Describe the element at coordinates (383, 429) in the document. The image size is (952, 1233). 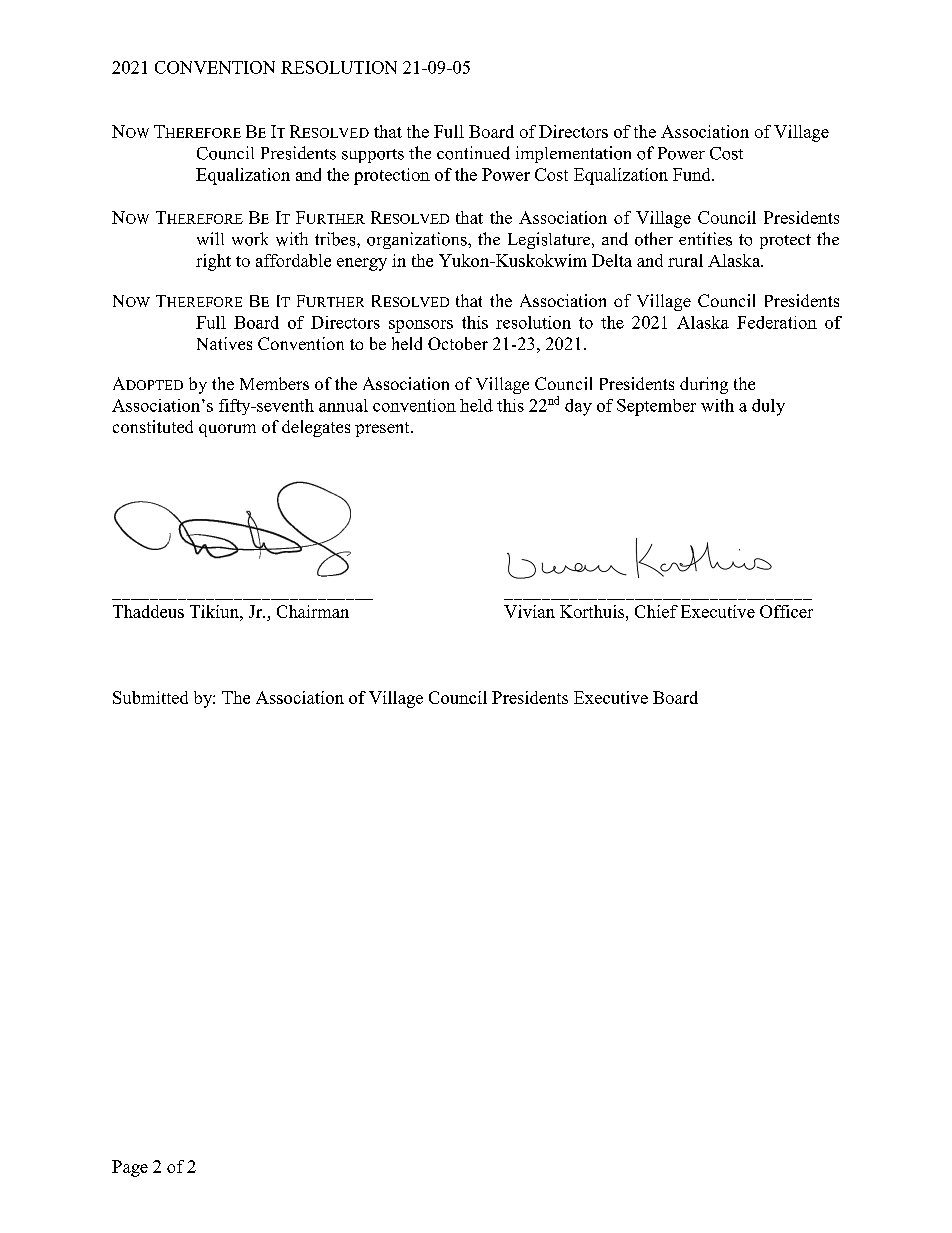
I see `present` at that location.
